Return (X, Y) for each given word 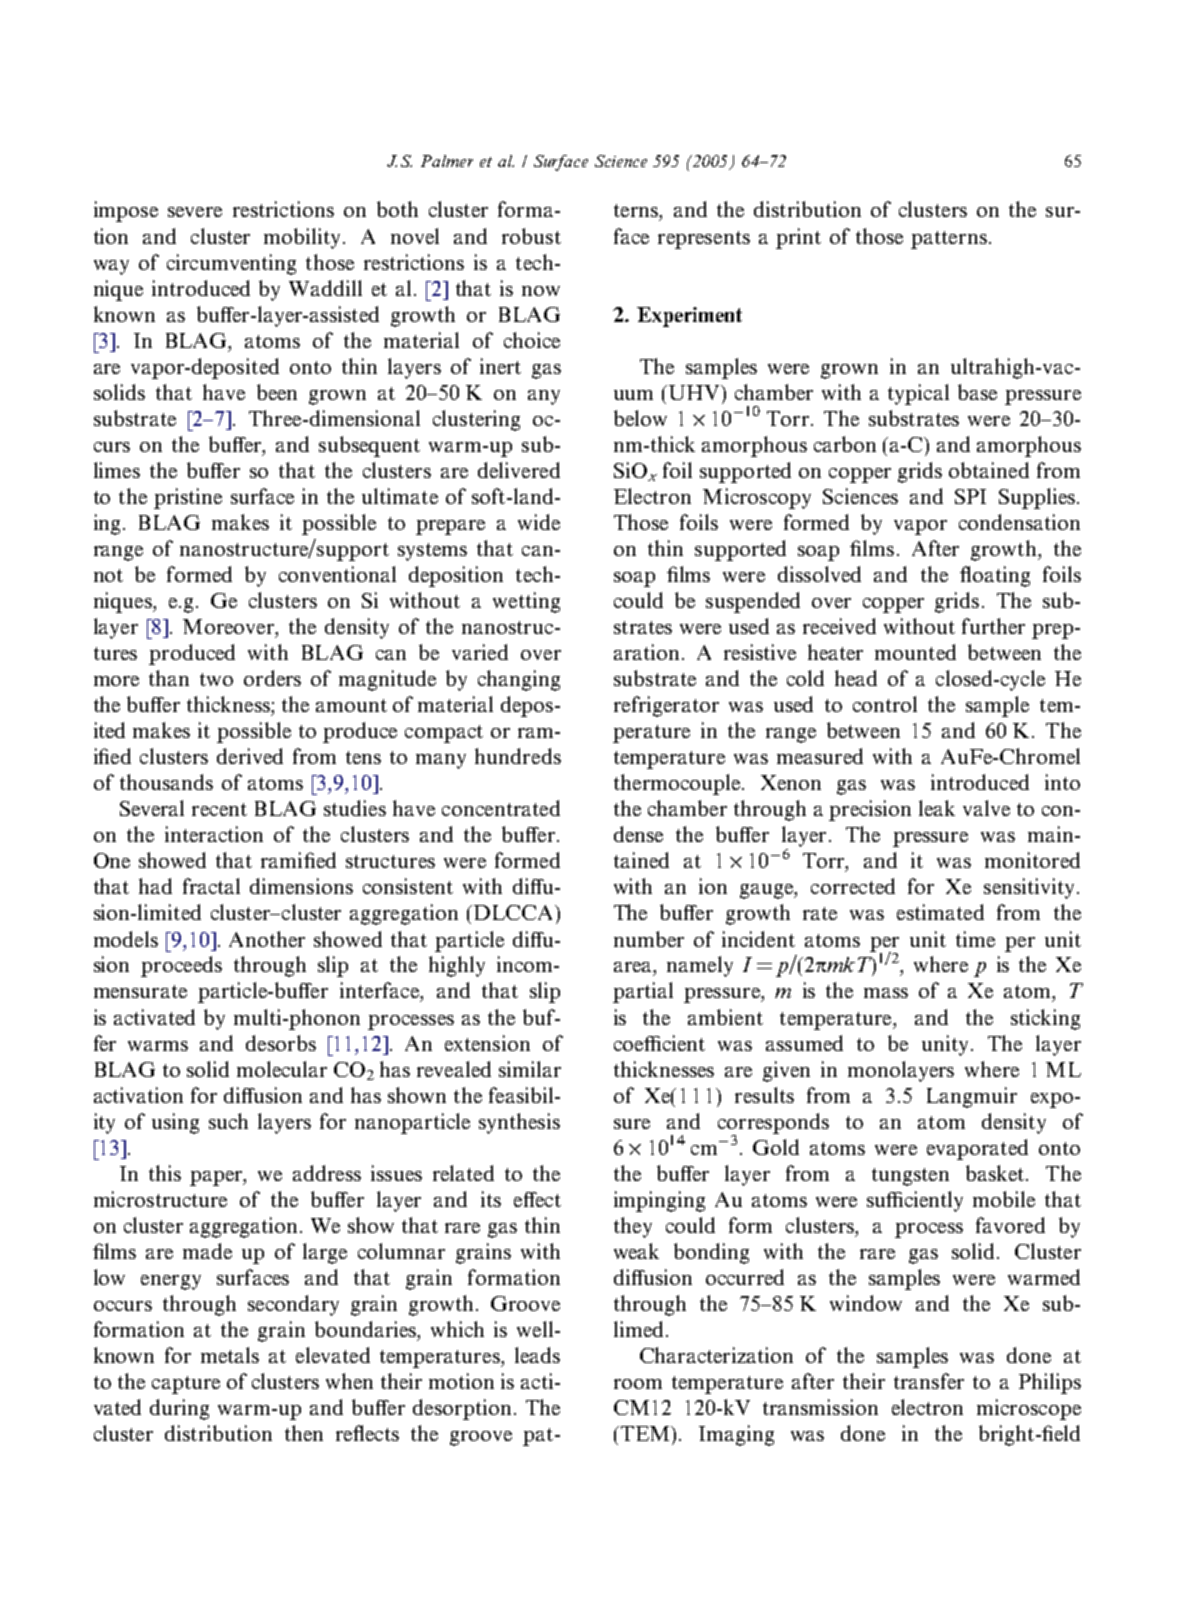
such (228, 1121)
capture (186, 1385)
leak (937, 808)
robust (531, 236)
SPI (970, 496)
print (798, 238)
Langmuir (972, 1097)
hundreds (518, 756)
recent (219, 809)
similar (530, 1069)
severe (195, 212)
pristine (188, 498)
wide (539, 522)
